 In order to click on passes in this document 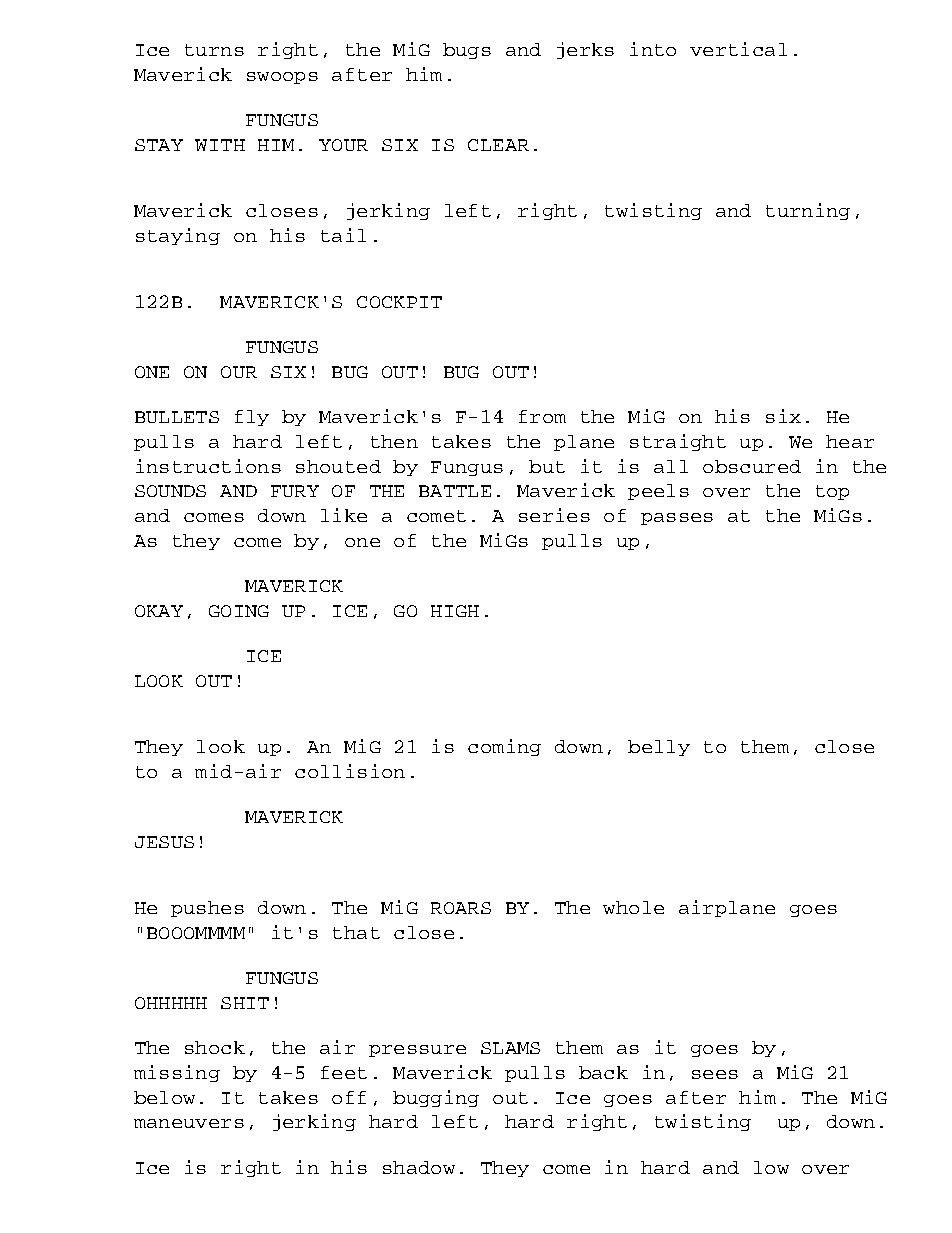, I will do `click(677, 519)`.
